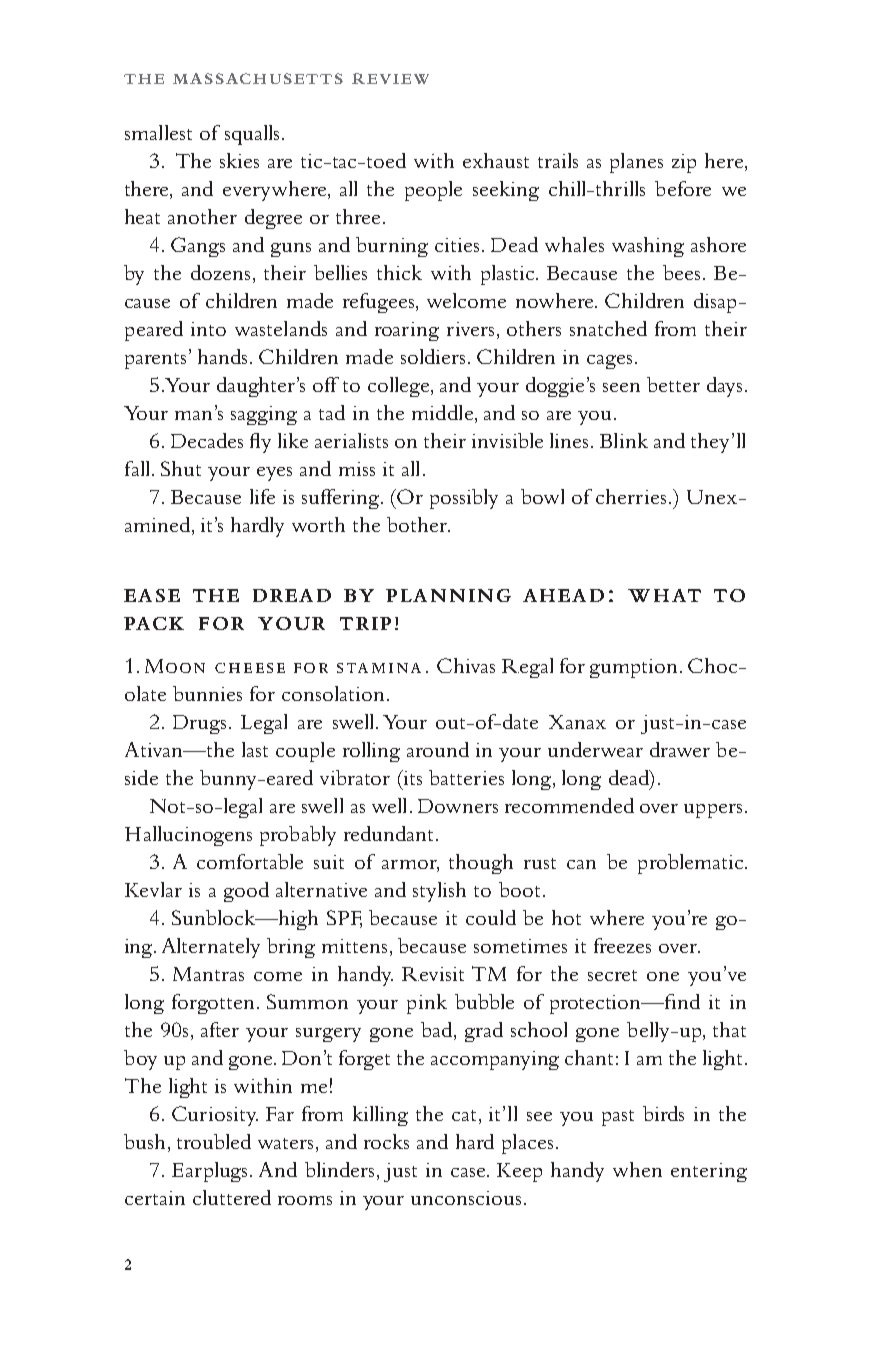  I want to click on stamina, so click(379, 668).
